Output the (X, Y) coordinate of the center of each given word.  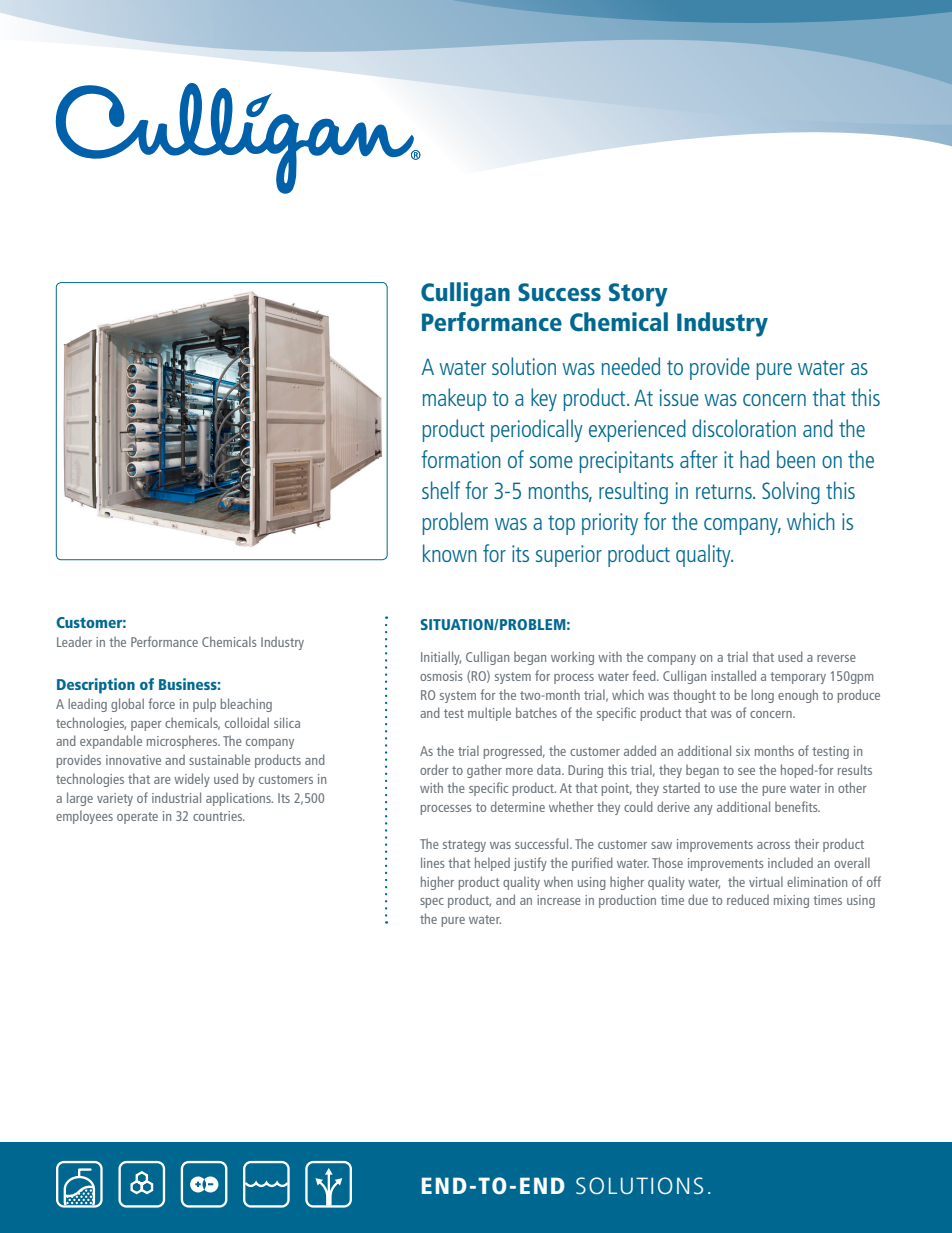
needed (631, 366)
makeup (454, 399)
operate (137, 818)
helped (492, 864)
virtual (766, 881)
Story (638, 295)
